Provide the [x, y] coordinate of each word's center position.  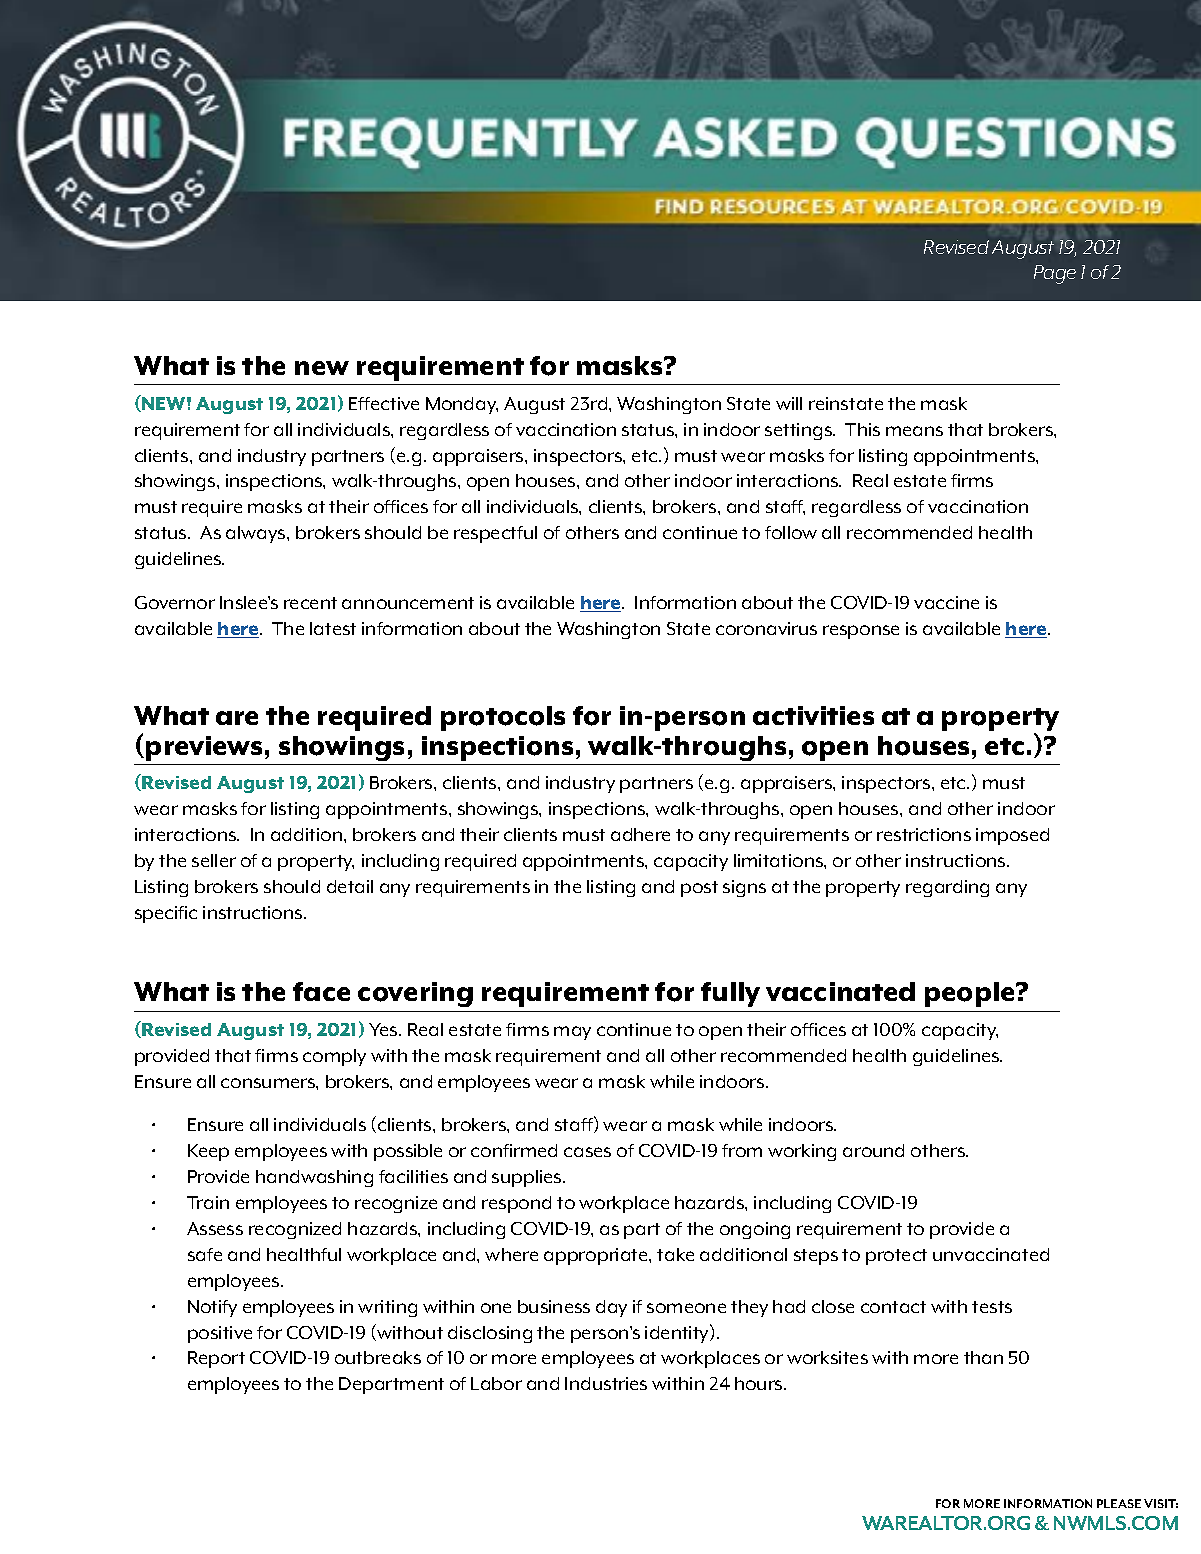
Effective [384, 403]
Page [1055, 274]
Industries [606, 1383]
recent [310, 603]
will [789, 403]
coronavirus [766, 628]
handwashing [314, 1178]
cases [587, 1152]
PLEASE [1119, 1503]
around [873, 1150]
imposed [1012, 836]
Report [216, 1359]
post [699, 889]
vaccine [946, 602]
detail [350, 886]
